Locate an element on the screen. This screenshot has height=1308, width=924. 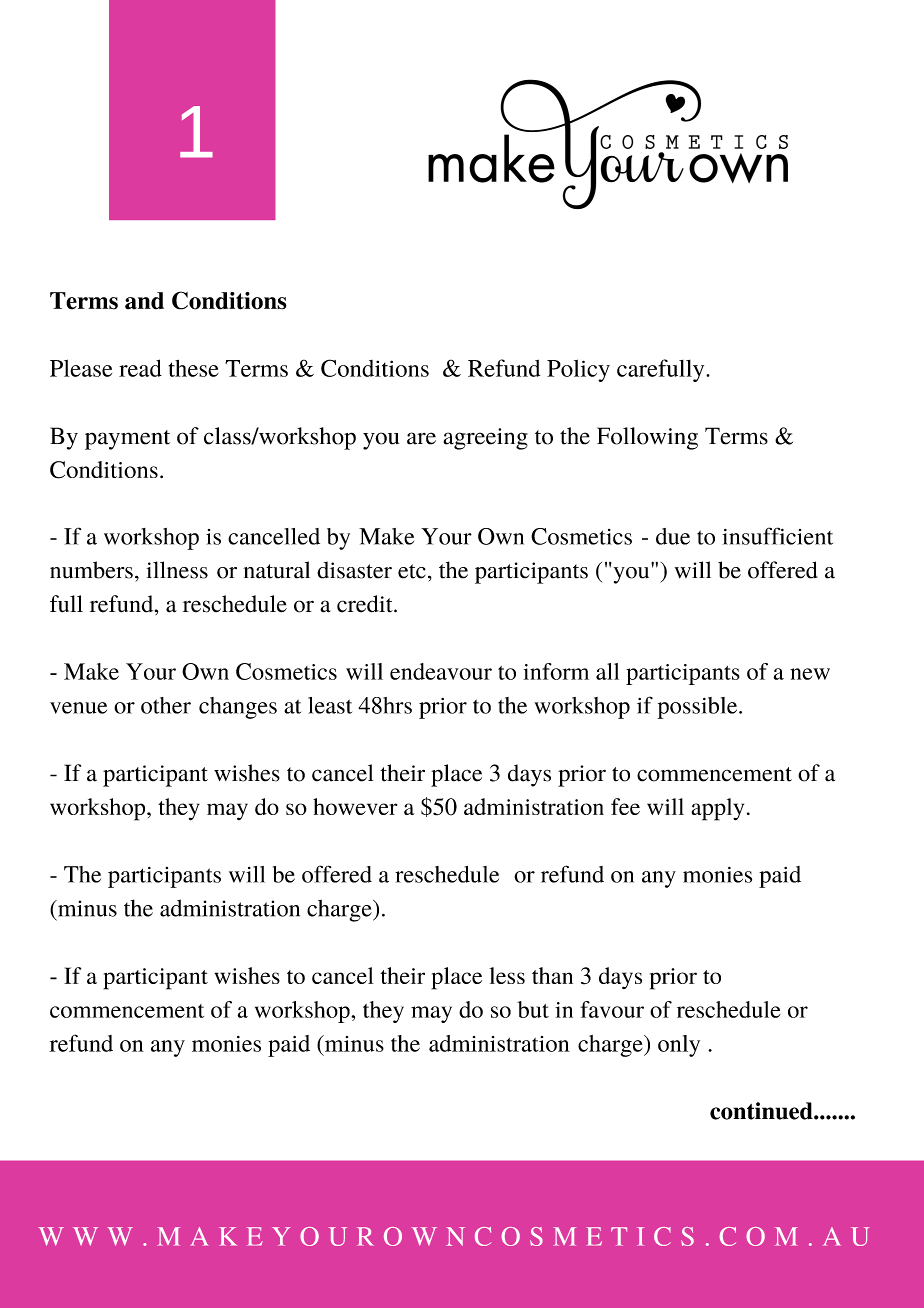
but is located at coordinates (533, 1009).
